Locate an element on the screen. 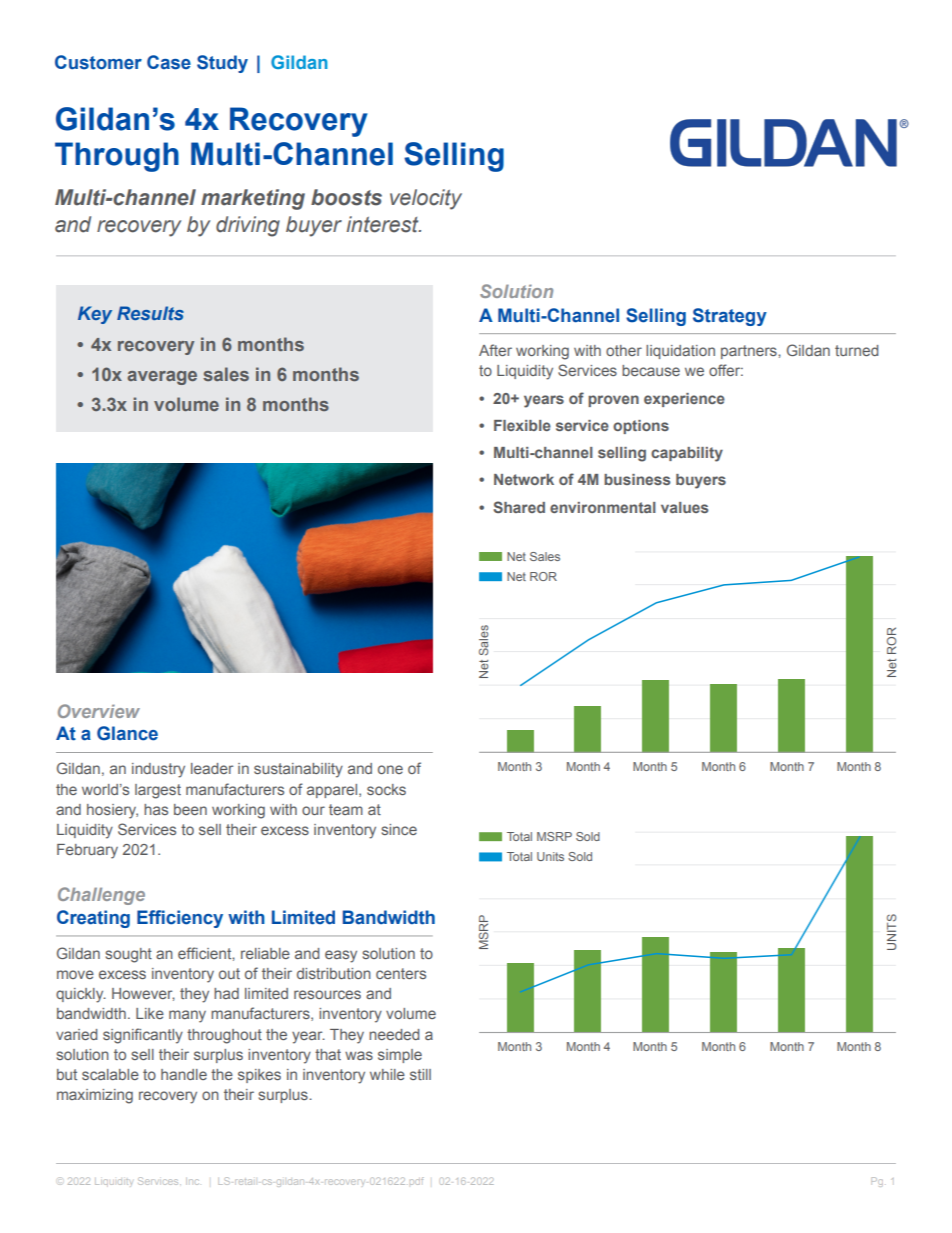  still is located at coordinates (420, 1074).
